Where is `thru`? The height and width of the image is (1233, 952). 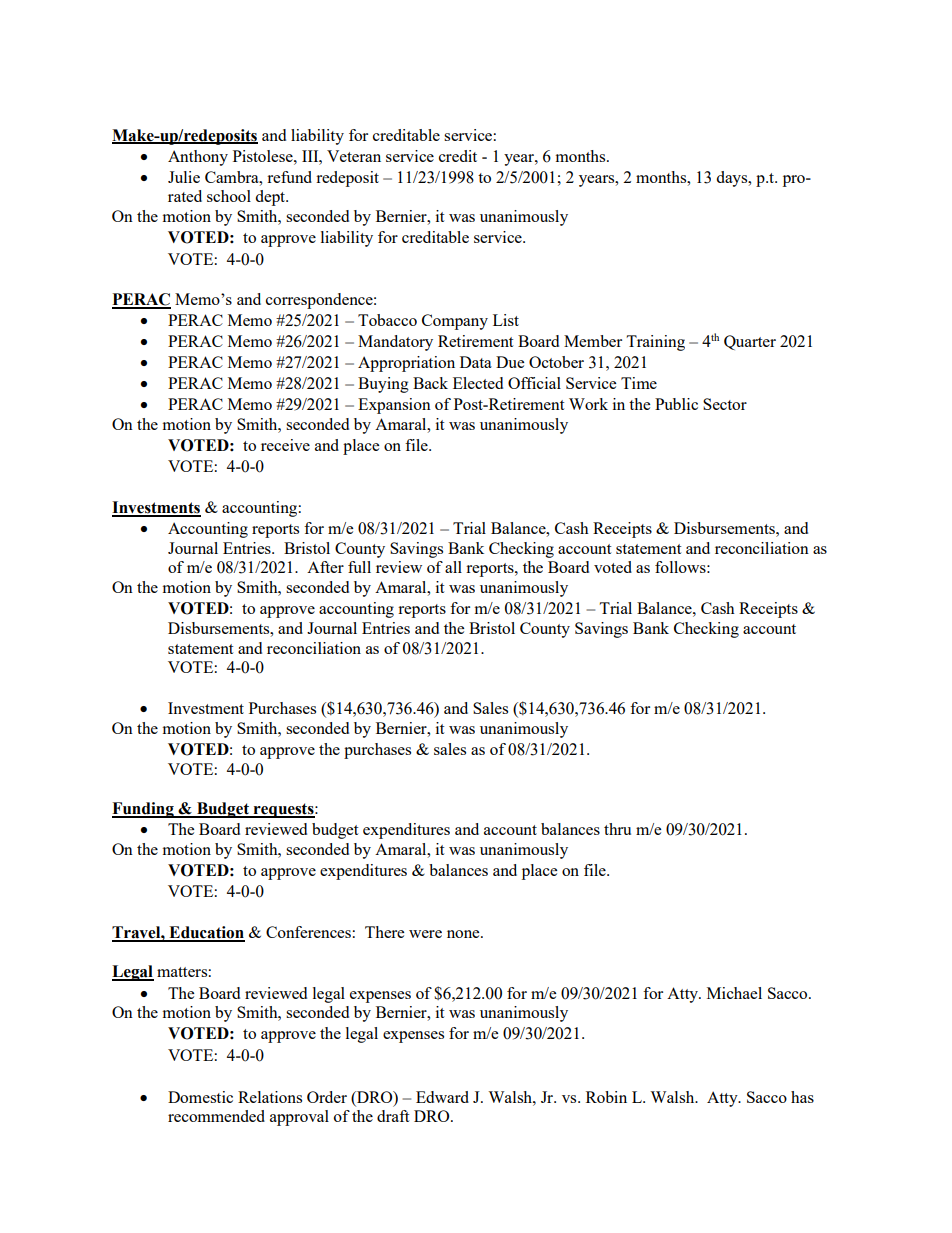
thru is located at coordinates (617, 829).
